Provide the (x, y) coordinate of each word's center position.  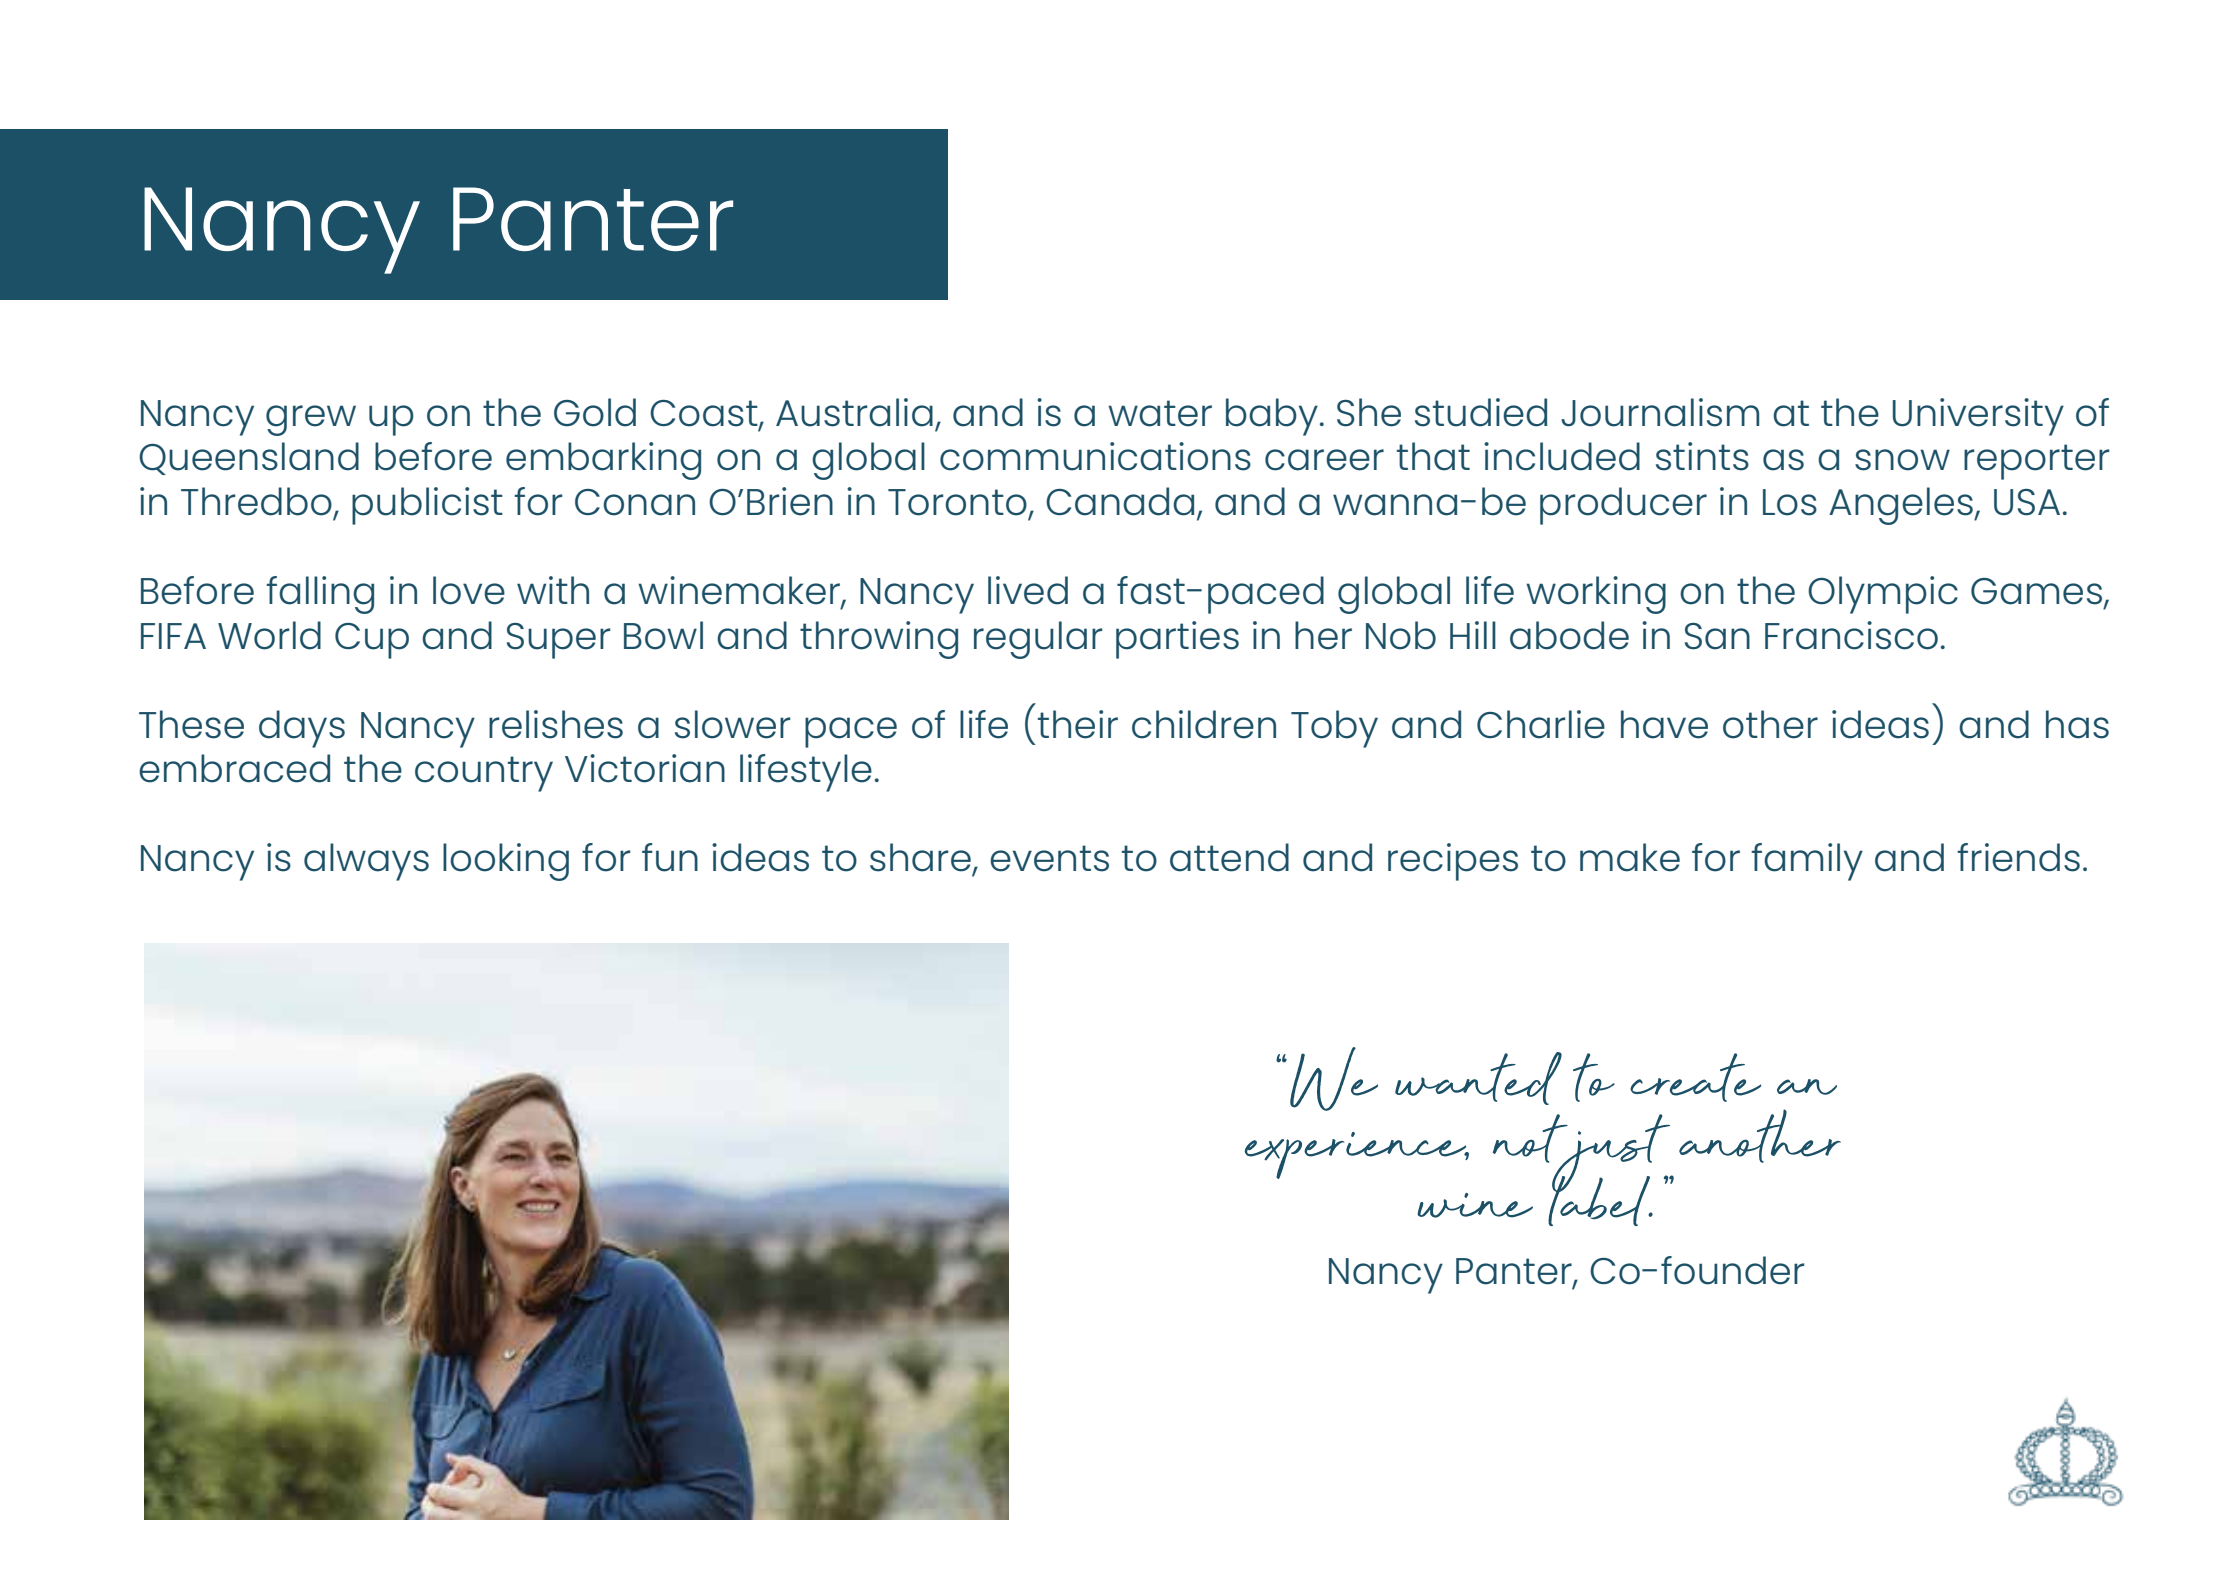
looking (506, 862)
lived (1028, 590)
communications (1095, 456)
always (366, 862)
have (1664, 724)
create (1695, 1077)
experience (1357, 1155)
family (1807, 862)
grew (311, 420)
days (302, 729)
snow (1902, 460)
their (1078, 724)
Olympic (1883, 595)
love (469, 590)
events (1049, 858)
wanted (1478, 1078)
